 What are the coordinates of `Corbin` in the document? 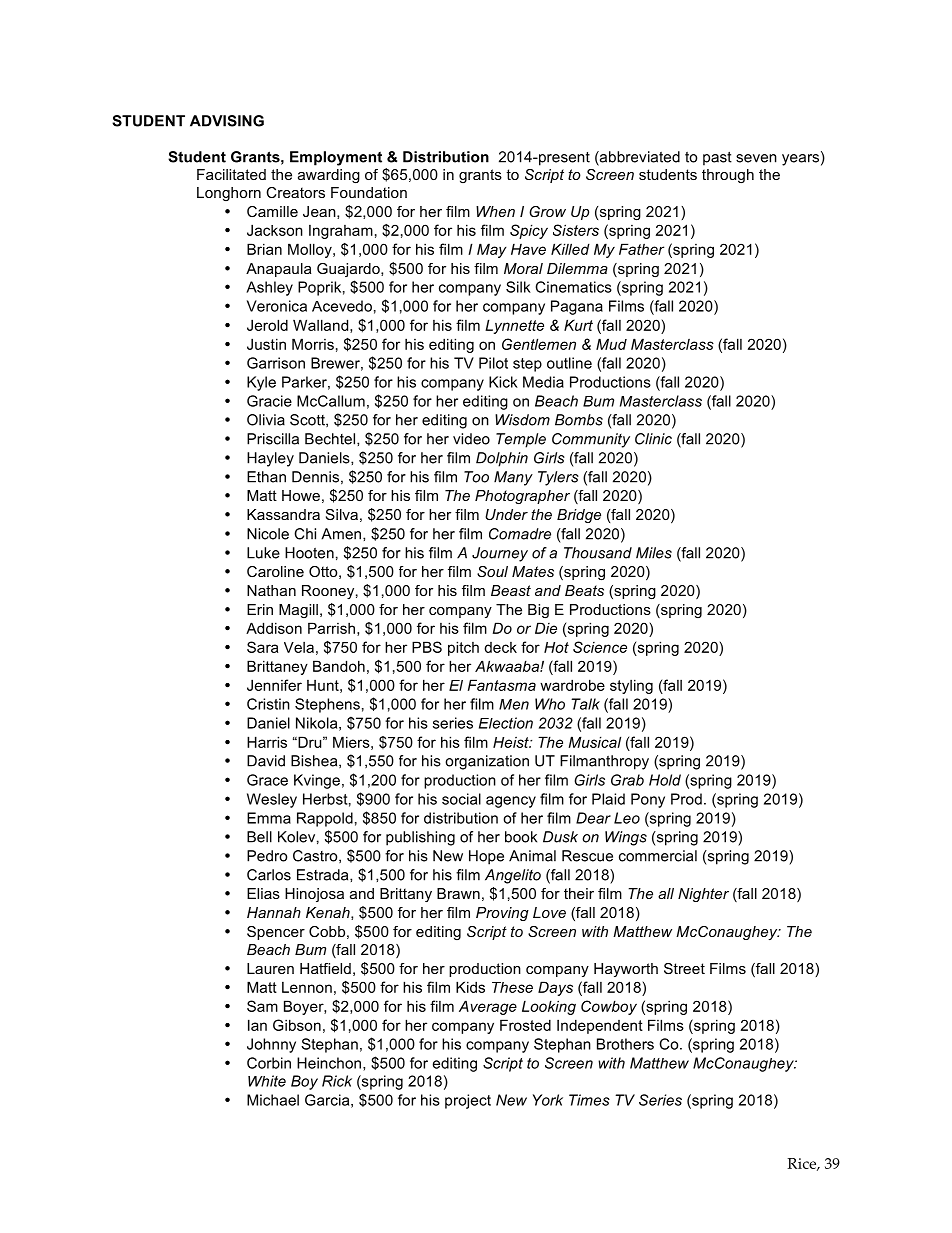 It's located at (269, 1063).
